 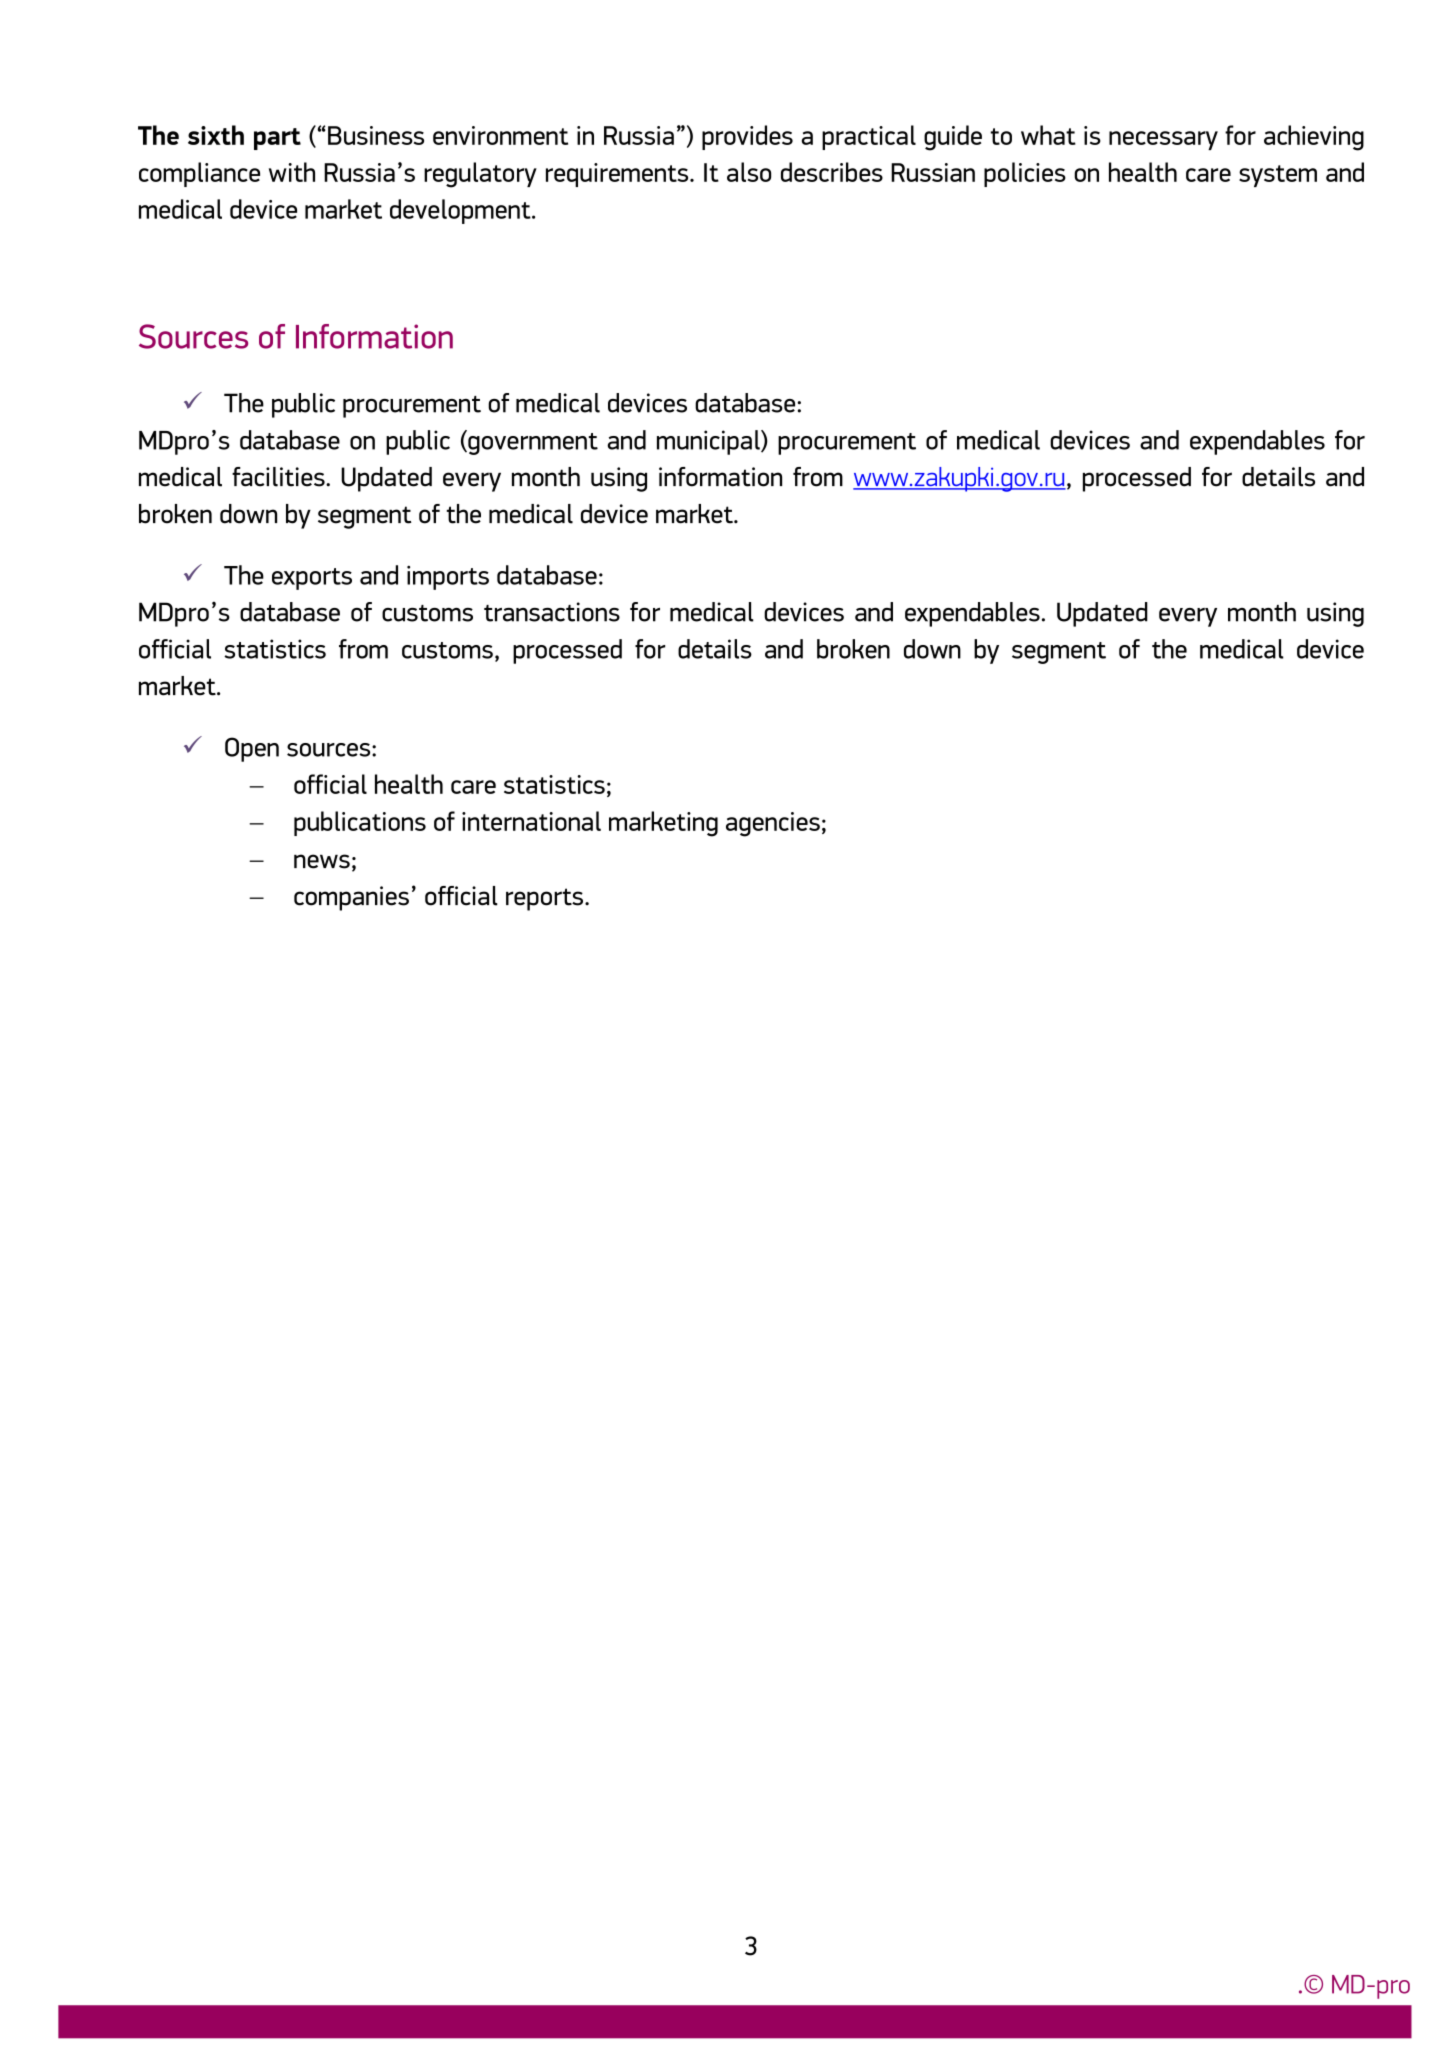 What do you see at coordinates (532, 442) in the image?
I see `government` at bounding box center [532, 442].
